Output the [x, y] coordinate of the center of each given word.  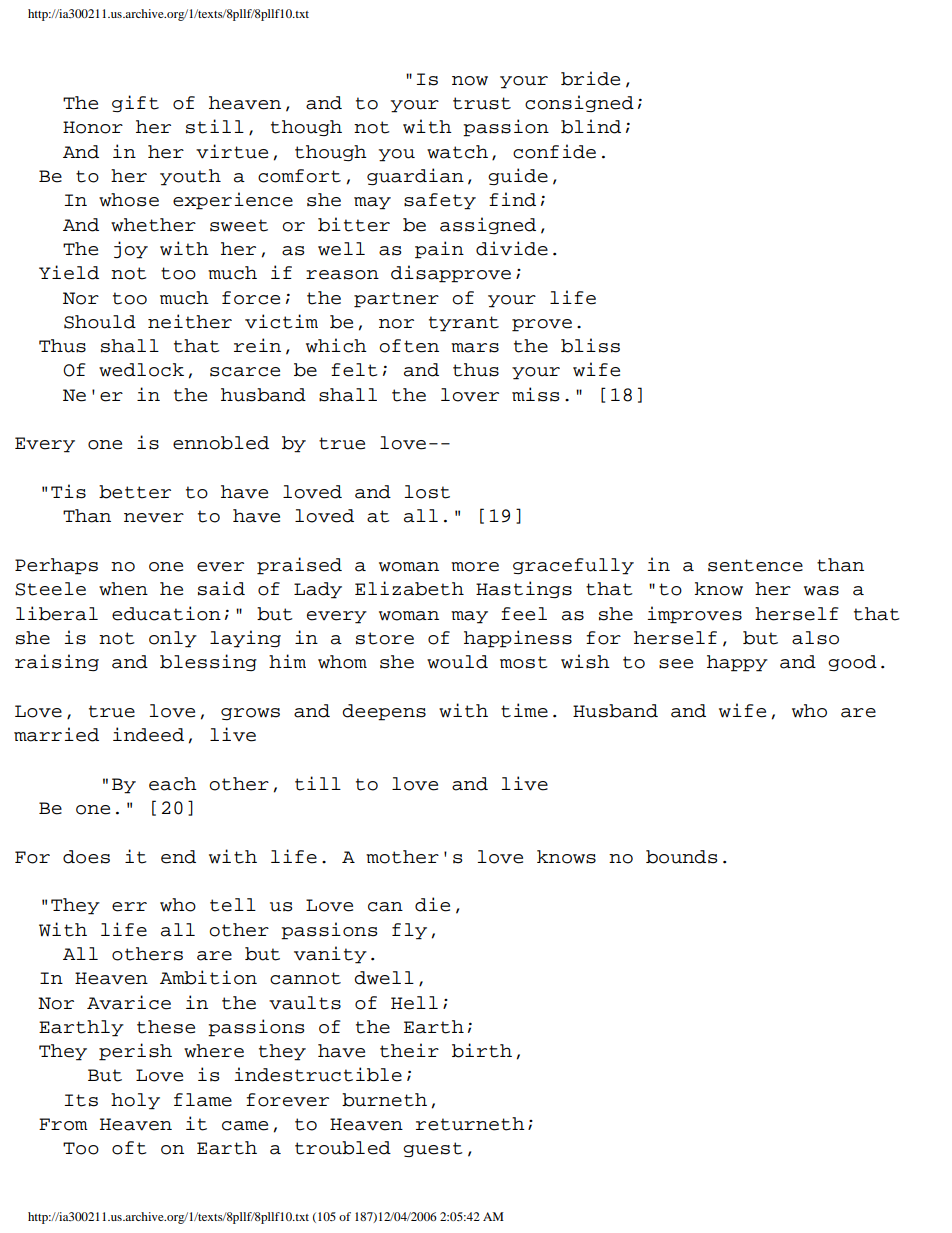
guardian [415, 176]
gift [135, 104]
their [409, 1050]
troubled [343, 1148]
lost [427, 492]
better [135, 492]
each [173, 784]
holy [135, 1101]
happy [737, 663]
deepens [384, 712]
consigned [579, 103]
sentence [755, 565]
